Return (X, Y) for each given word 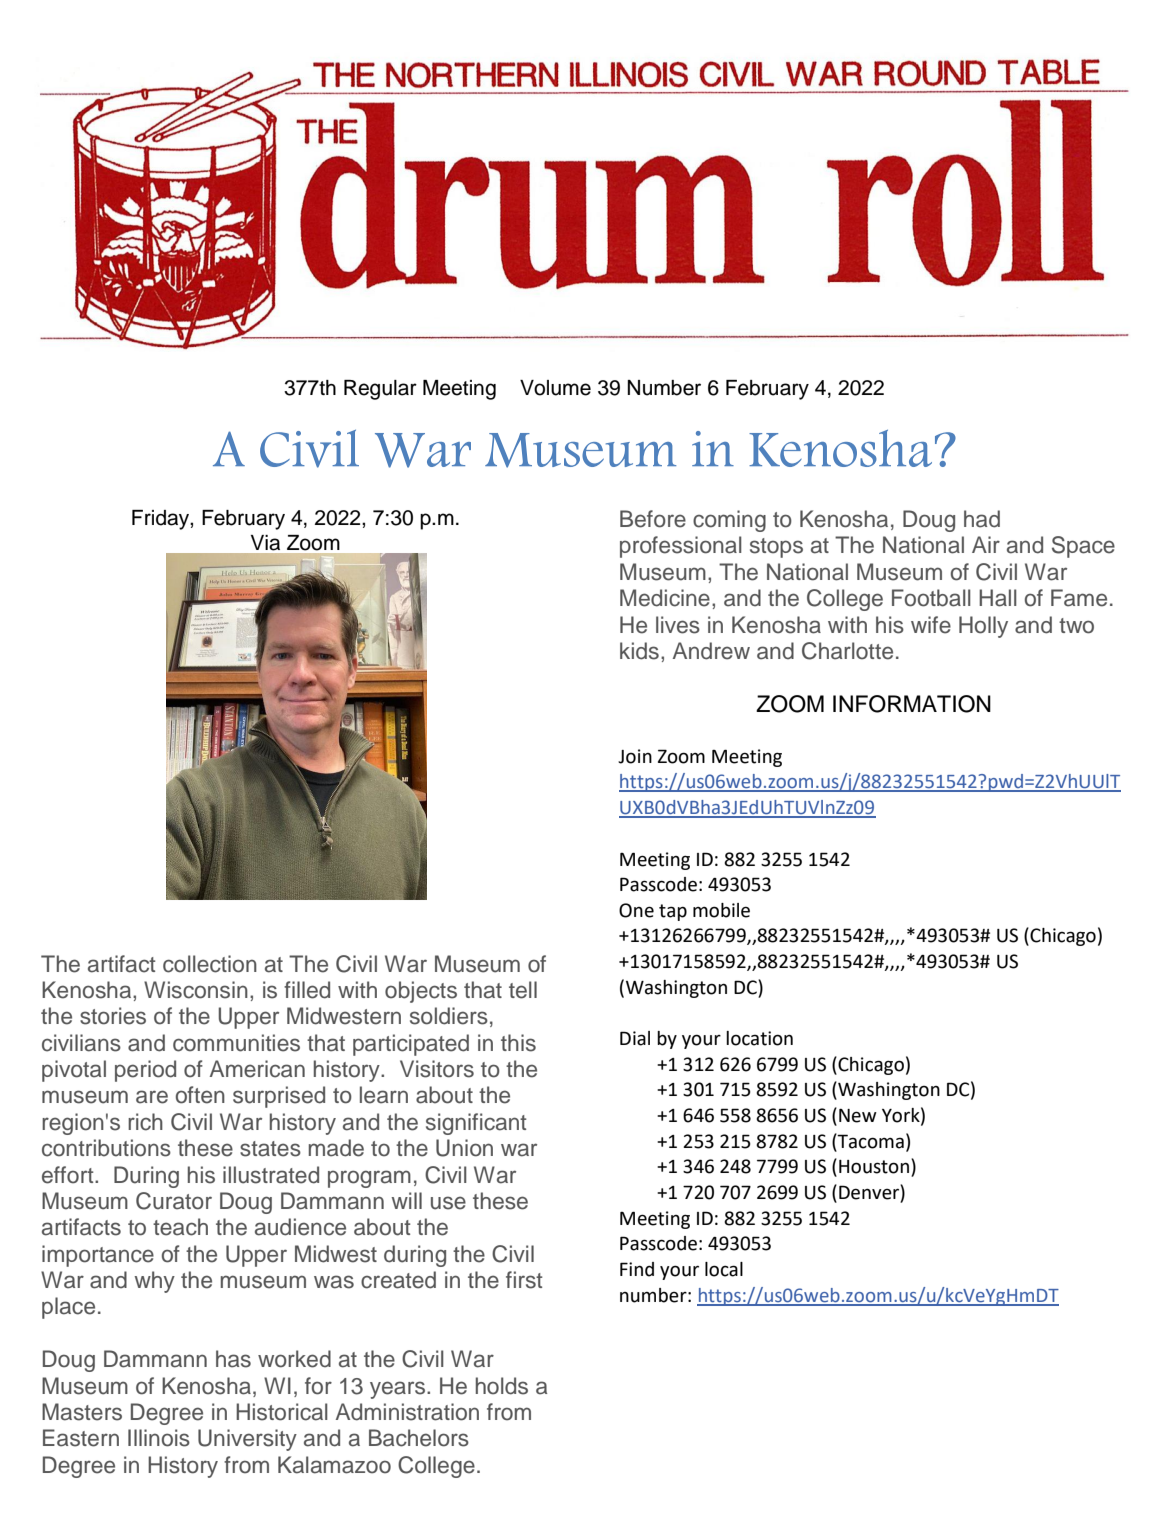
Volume (555, 388)
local (724, 1269)
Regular (380, 390)
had (982, 519)
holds (502, 1386)
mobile (721, 910)
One (636, 910)
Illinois (159, 1438)
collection (210, 964)
